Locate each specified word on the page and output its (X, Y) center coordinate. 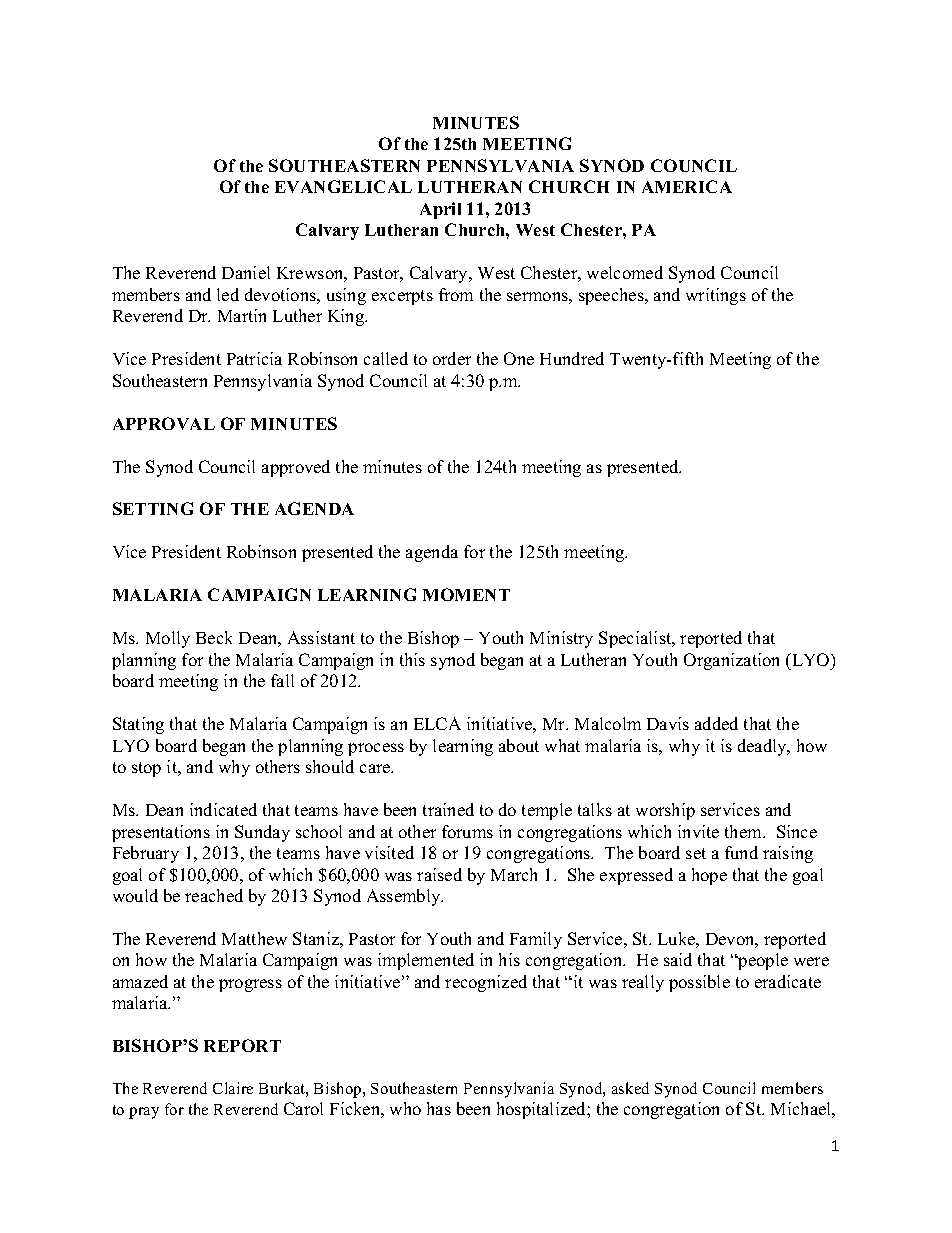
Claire (233, 1088)
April (440, 210)
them (744, 831)
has (439, 1108)
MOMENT (466, 594)
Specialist (636, 639)
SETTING (153, 508)
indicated (223, 809)
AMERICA (687, 186)
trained (448, 809)
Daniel (246, 272)
